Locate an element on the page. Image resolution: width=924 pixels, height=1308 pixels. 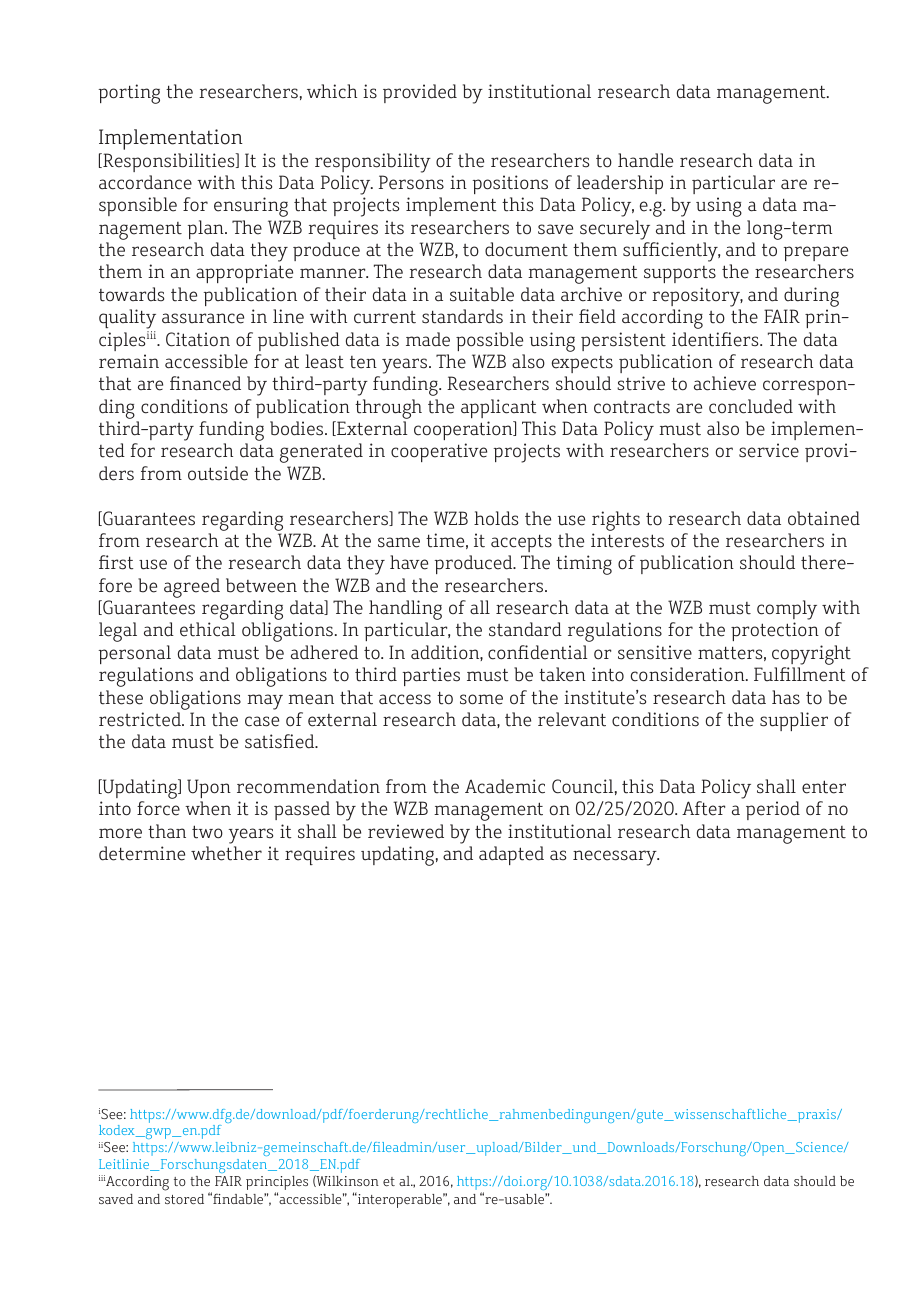
Responsibilities is located at coordinates (169, 162).
